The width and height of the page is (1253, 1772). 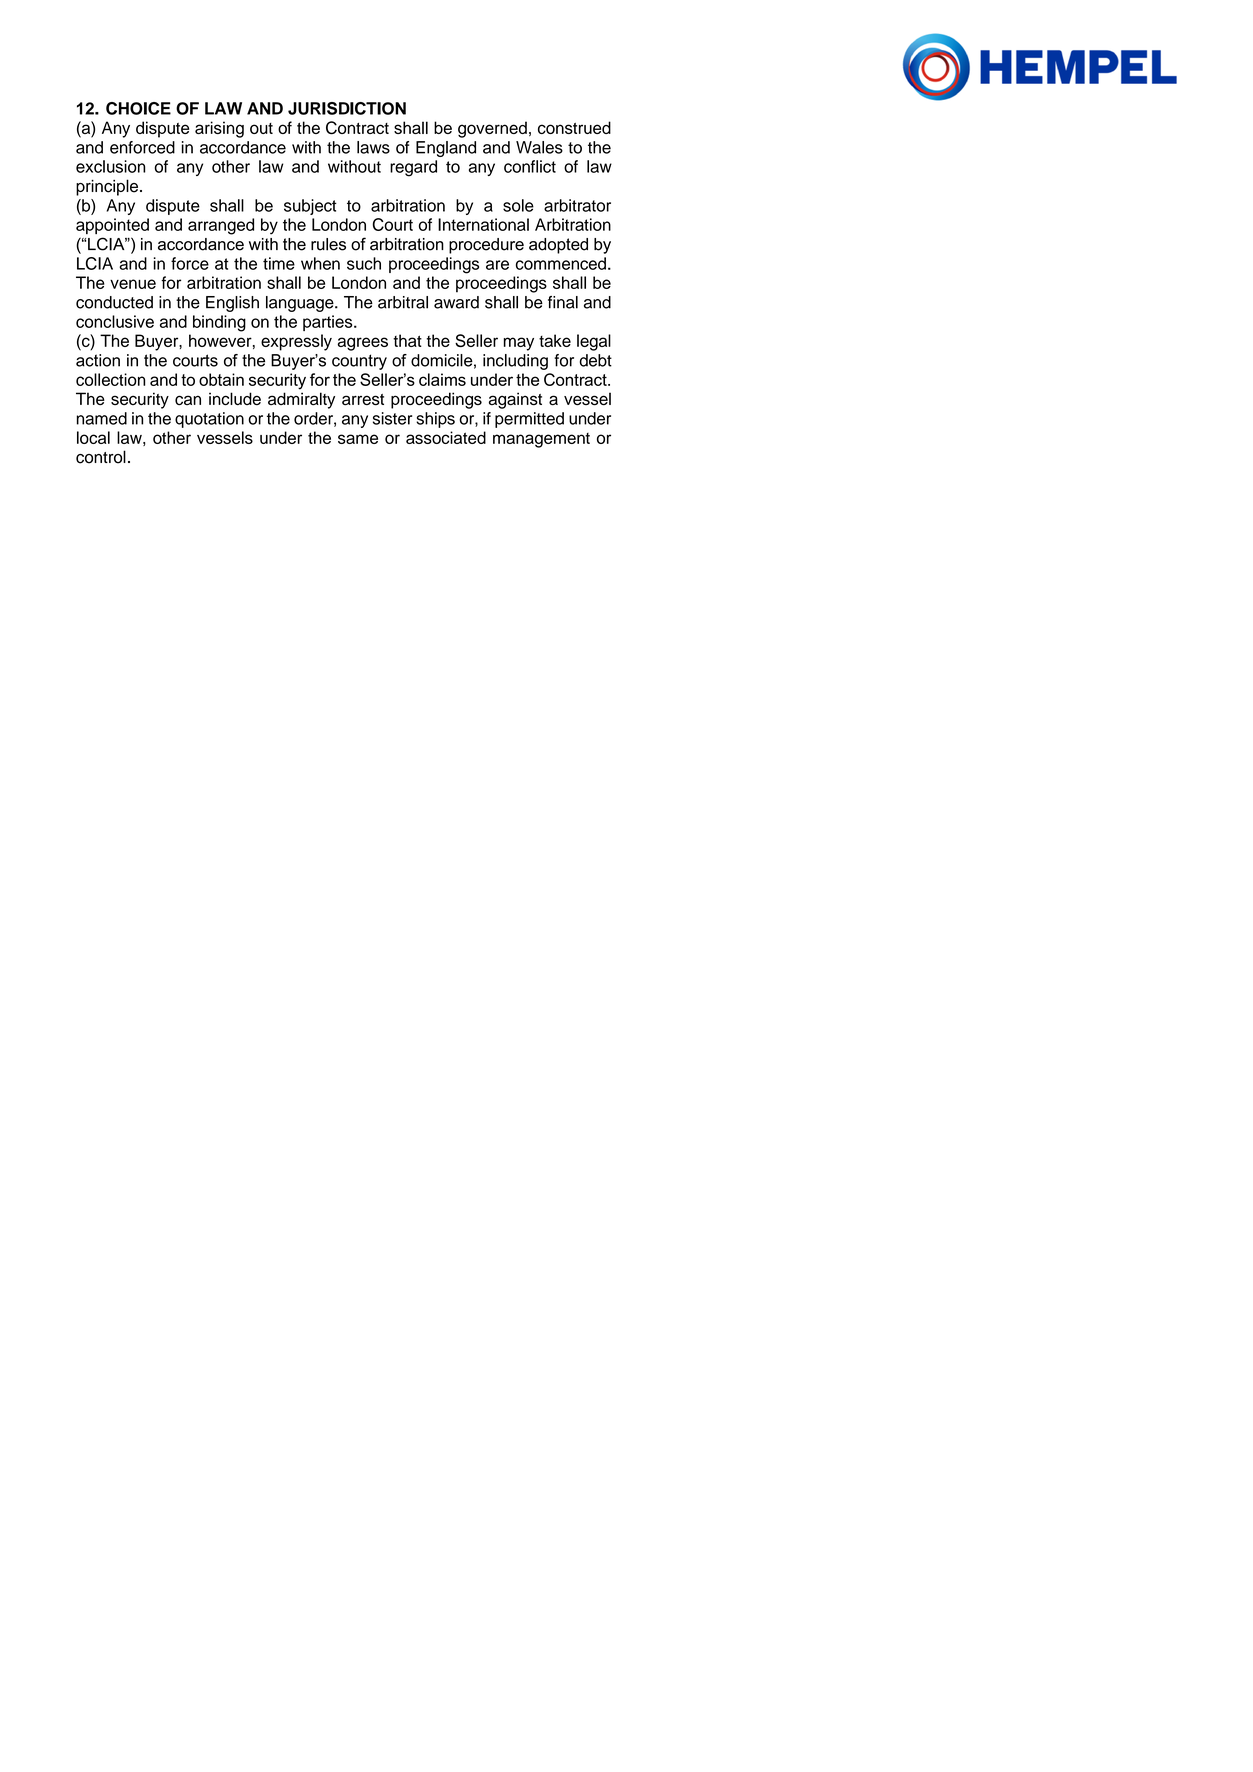 I want to click on JURISDICTION, so click(x=347, y=108).
